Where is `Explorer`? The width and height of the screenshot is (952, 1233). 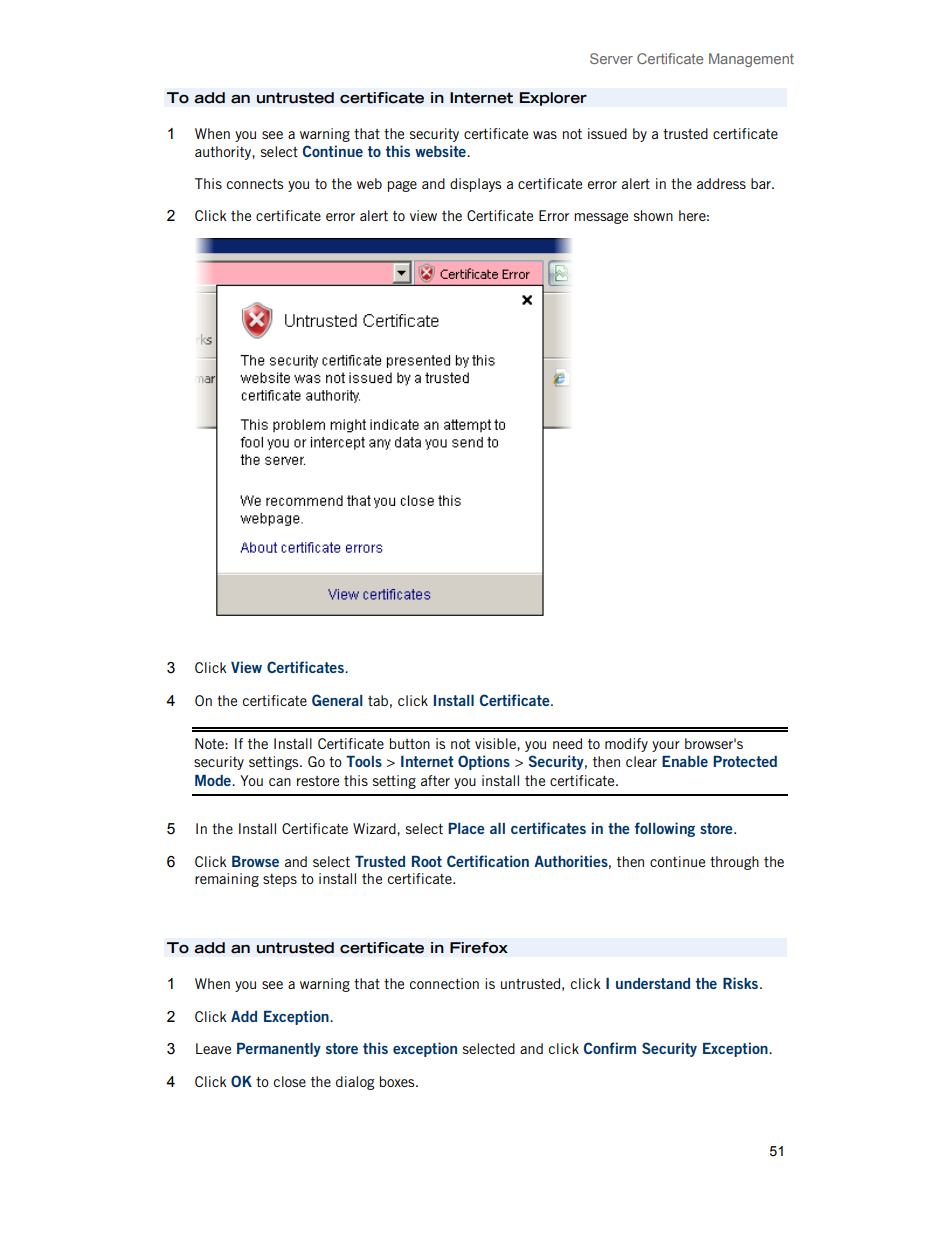 Explorer is located at coordinates (553, 99).
